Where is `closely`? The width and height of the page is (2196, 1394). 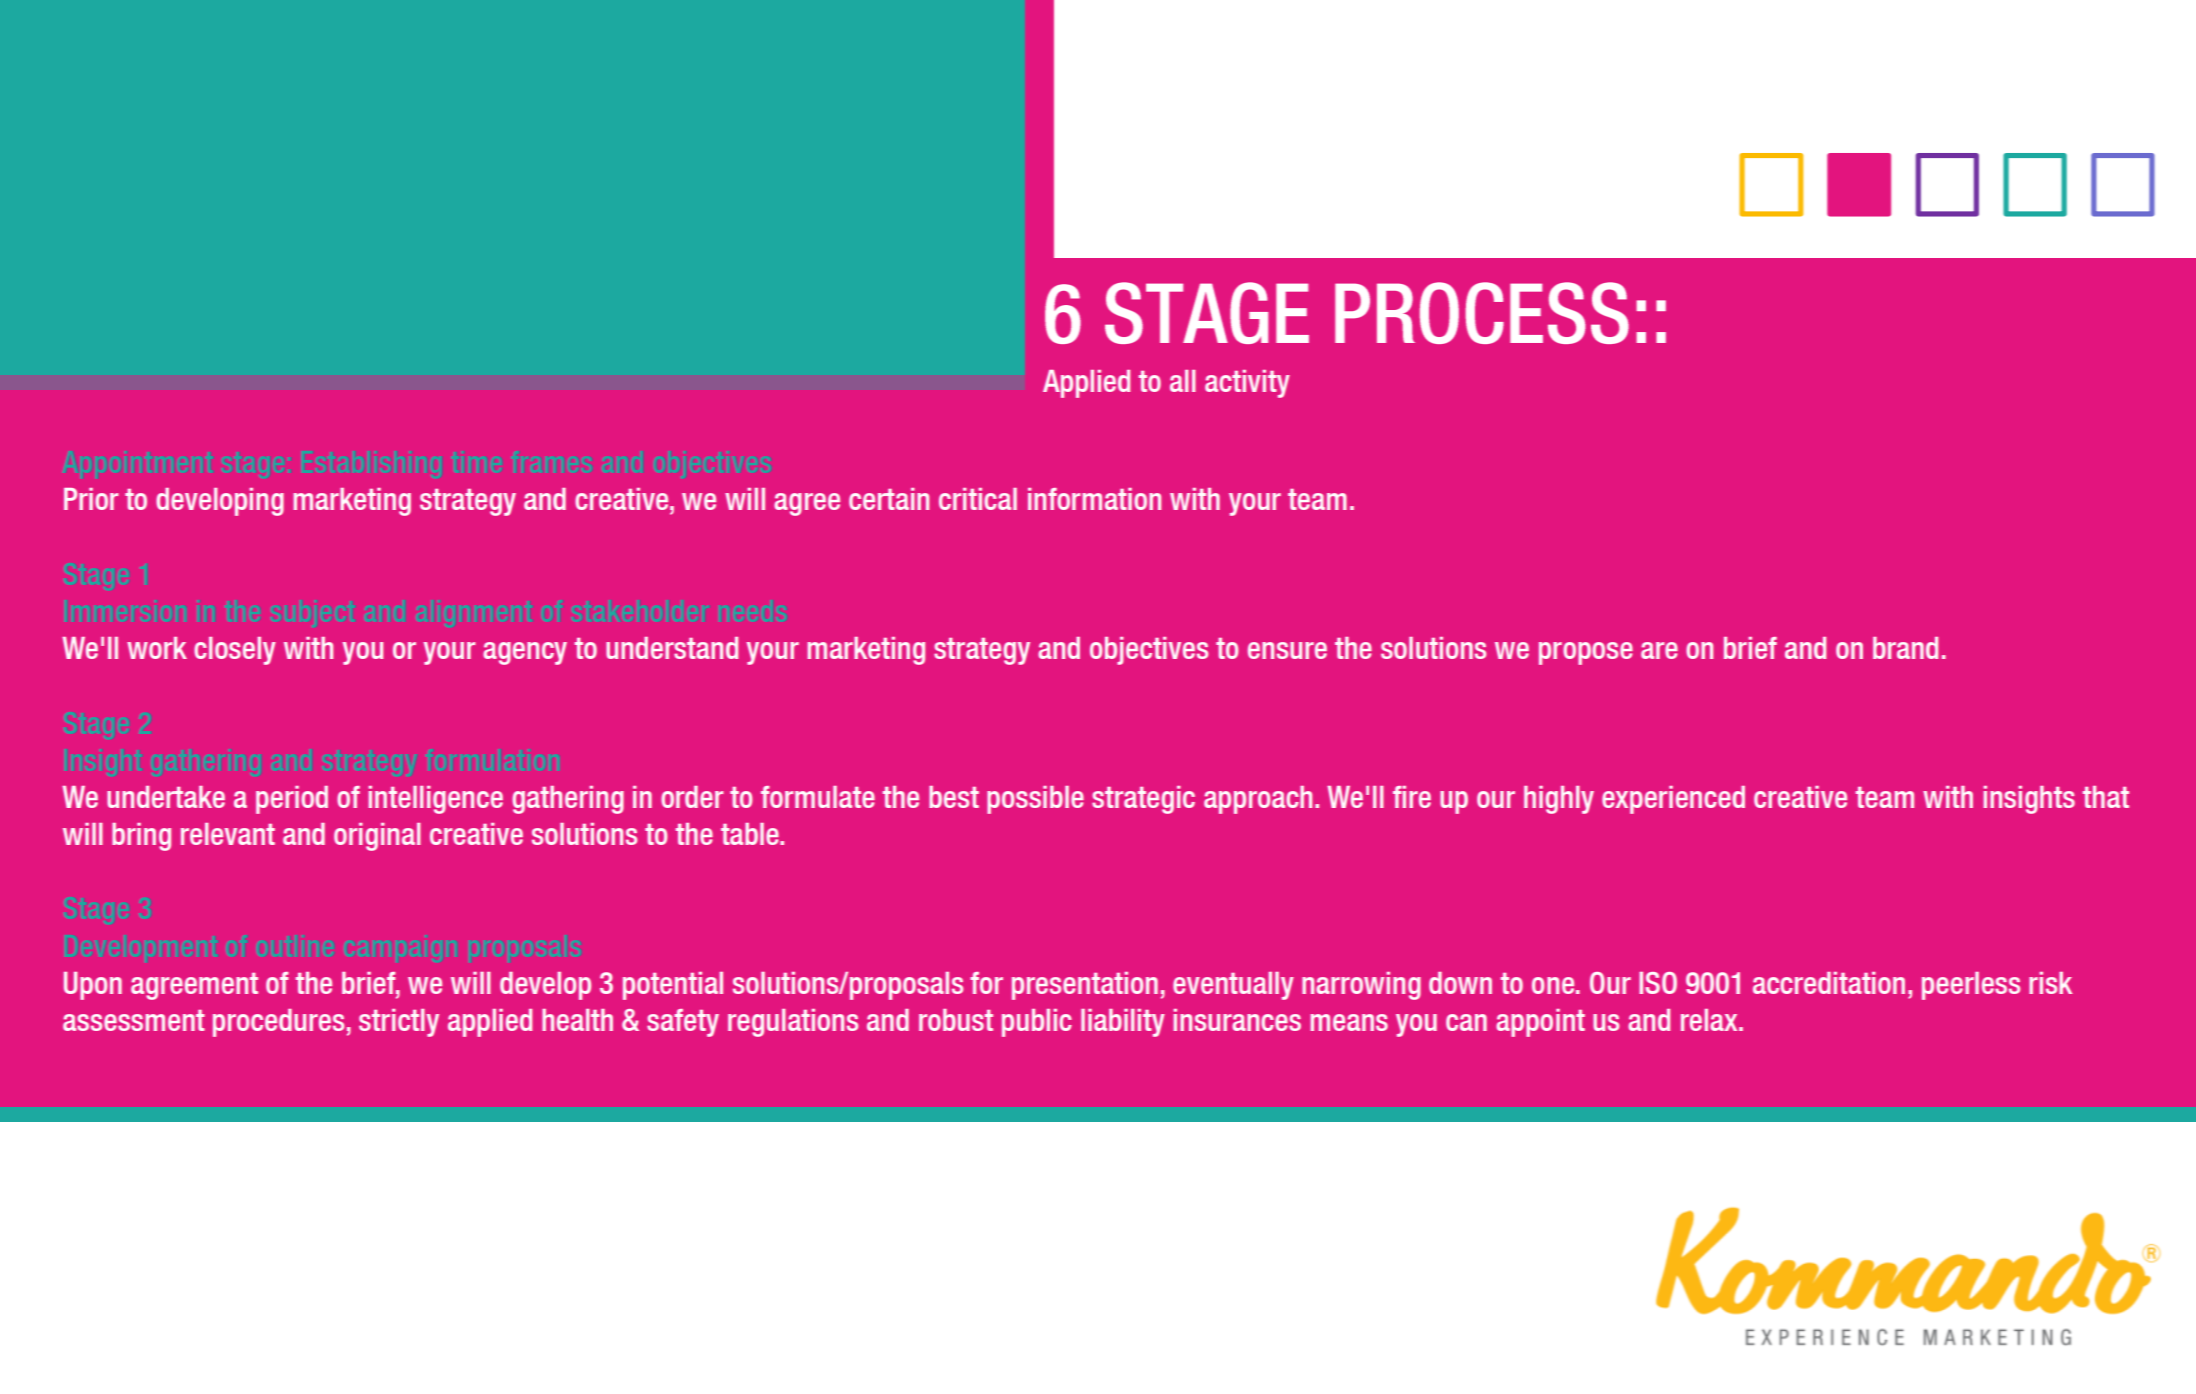 closely is located at coordinates (235, 651).
